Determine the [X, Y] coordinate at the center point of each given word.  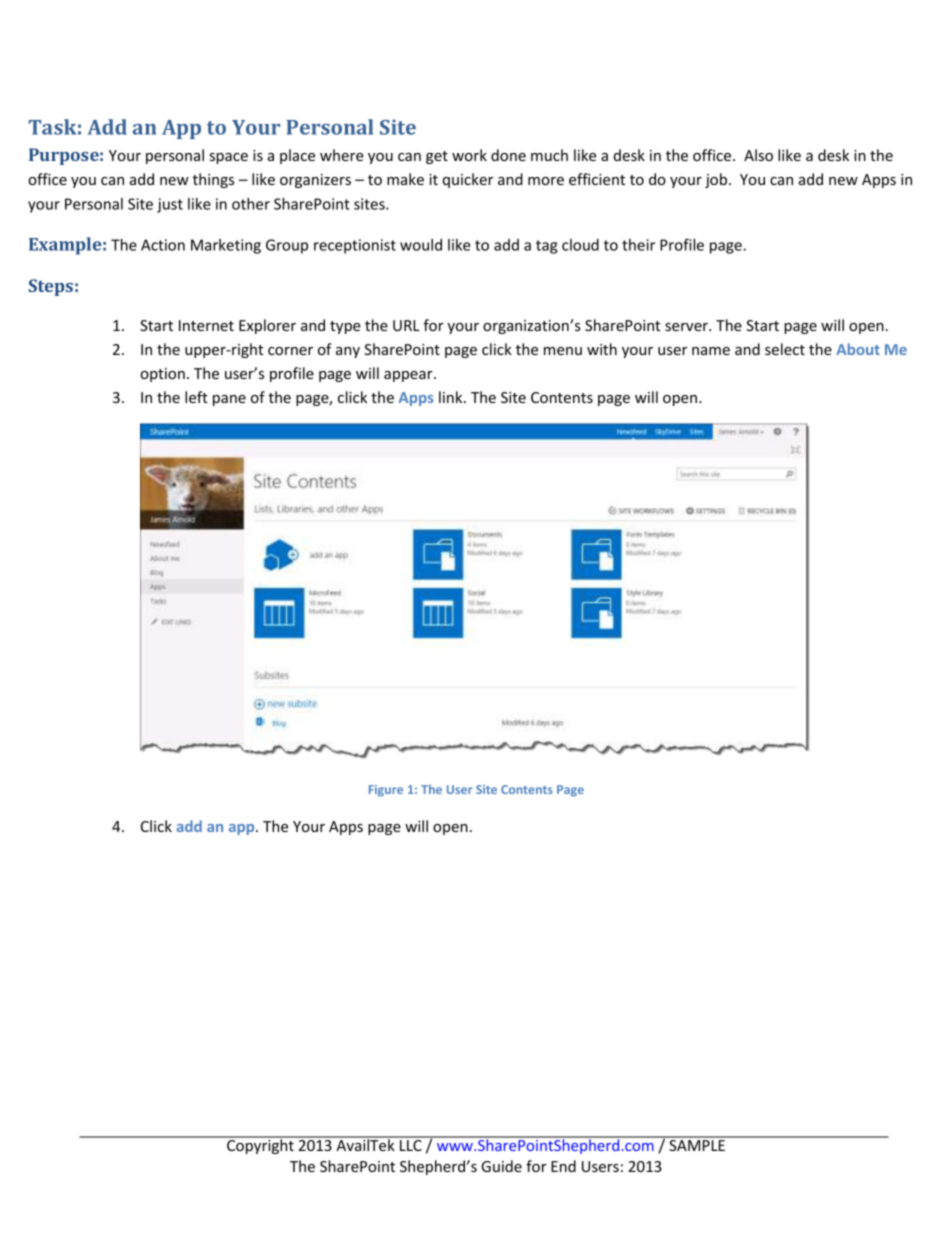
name [711, 351]
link [452, 397]
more [546, 181]
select [785, 349]
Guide [501, 1166]
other [251, 204]
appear [409, 376]
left [196, 397]
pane [229, 400]
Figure [386, 791]
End [563, 1166]
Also [758, 155]
